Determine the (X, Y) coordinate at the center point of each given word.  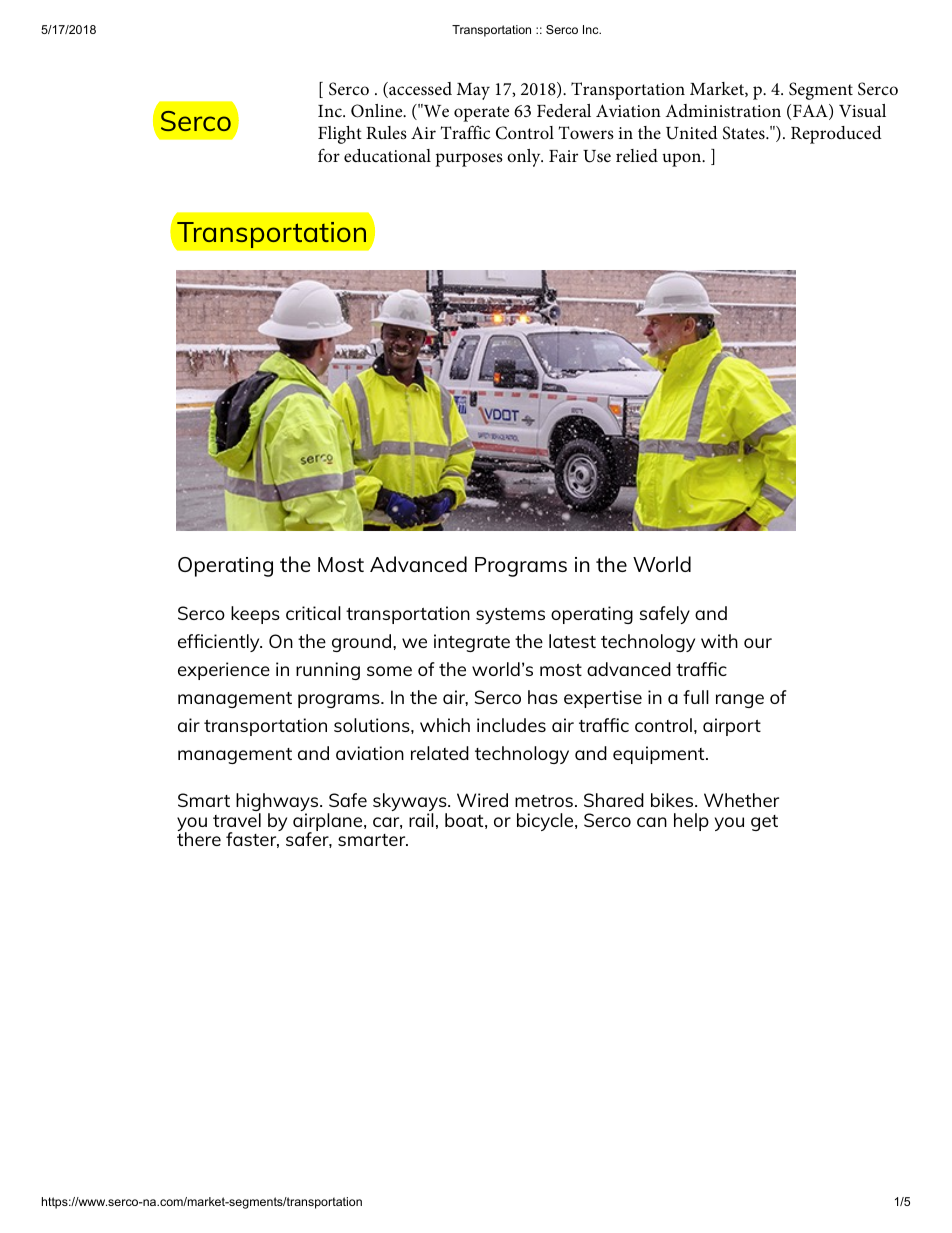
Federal (564, 110)
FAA (811, 112)
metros (545, 801)
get (764, 823)
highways (278, 803)
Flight (340, 135)
